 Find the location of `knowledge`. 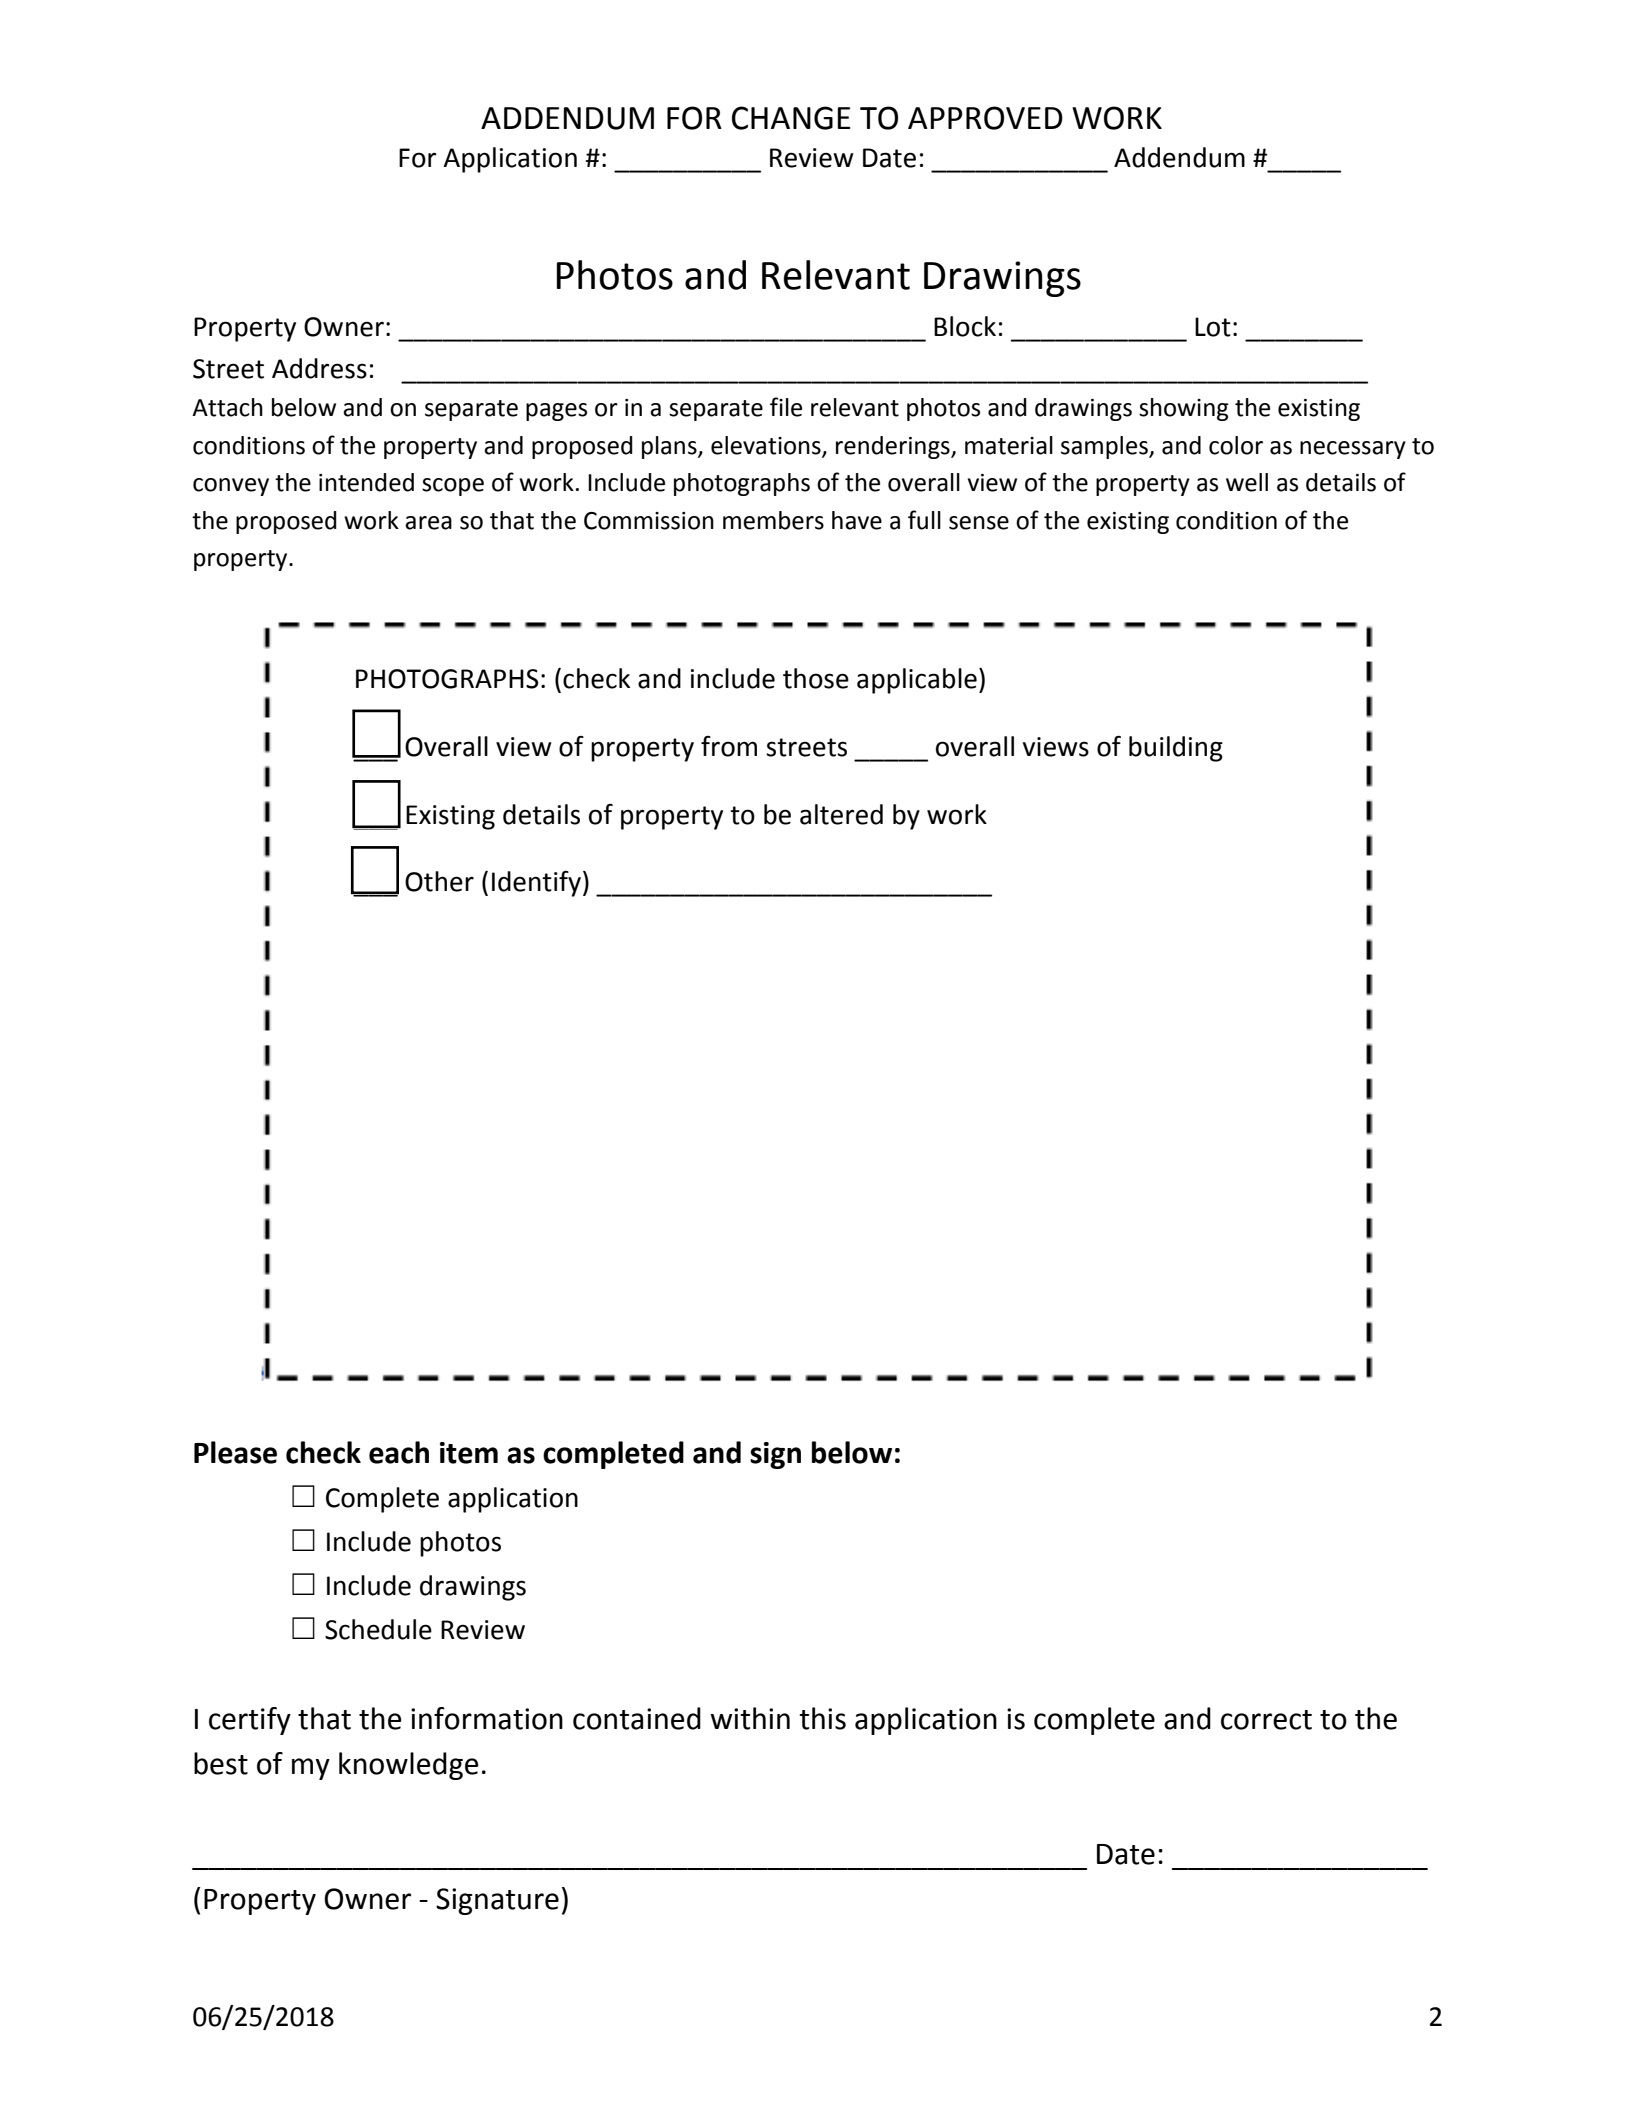

knowledge is located at coordinates (409, 1766).
